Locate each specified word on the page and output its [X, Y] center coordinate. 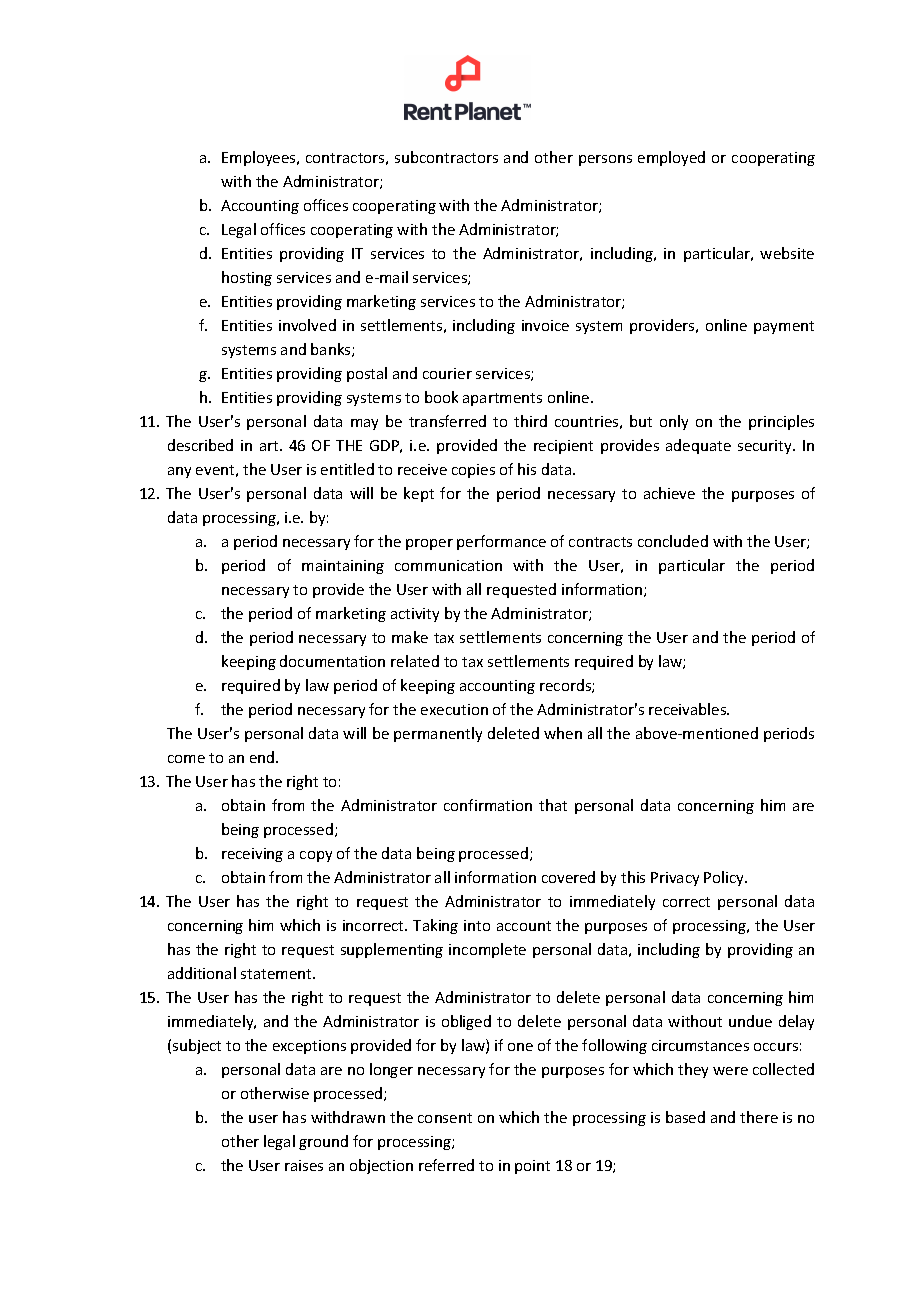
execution [454, 709]
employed [671, 158]
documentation [332, 661]
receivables [689, 709]
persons [605, 160]
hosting [247, 278]
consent [445, 1118]
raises [304, 1165]
